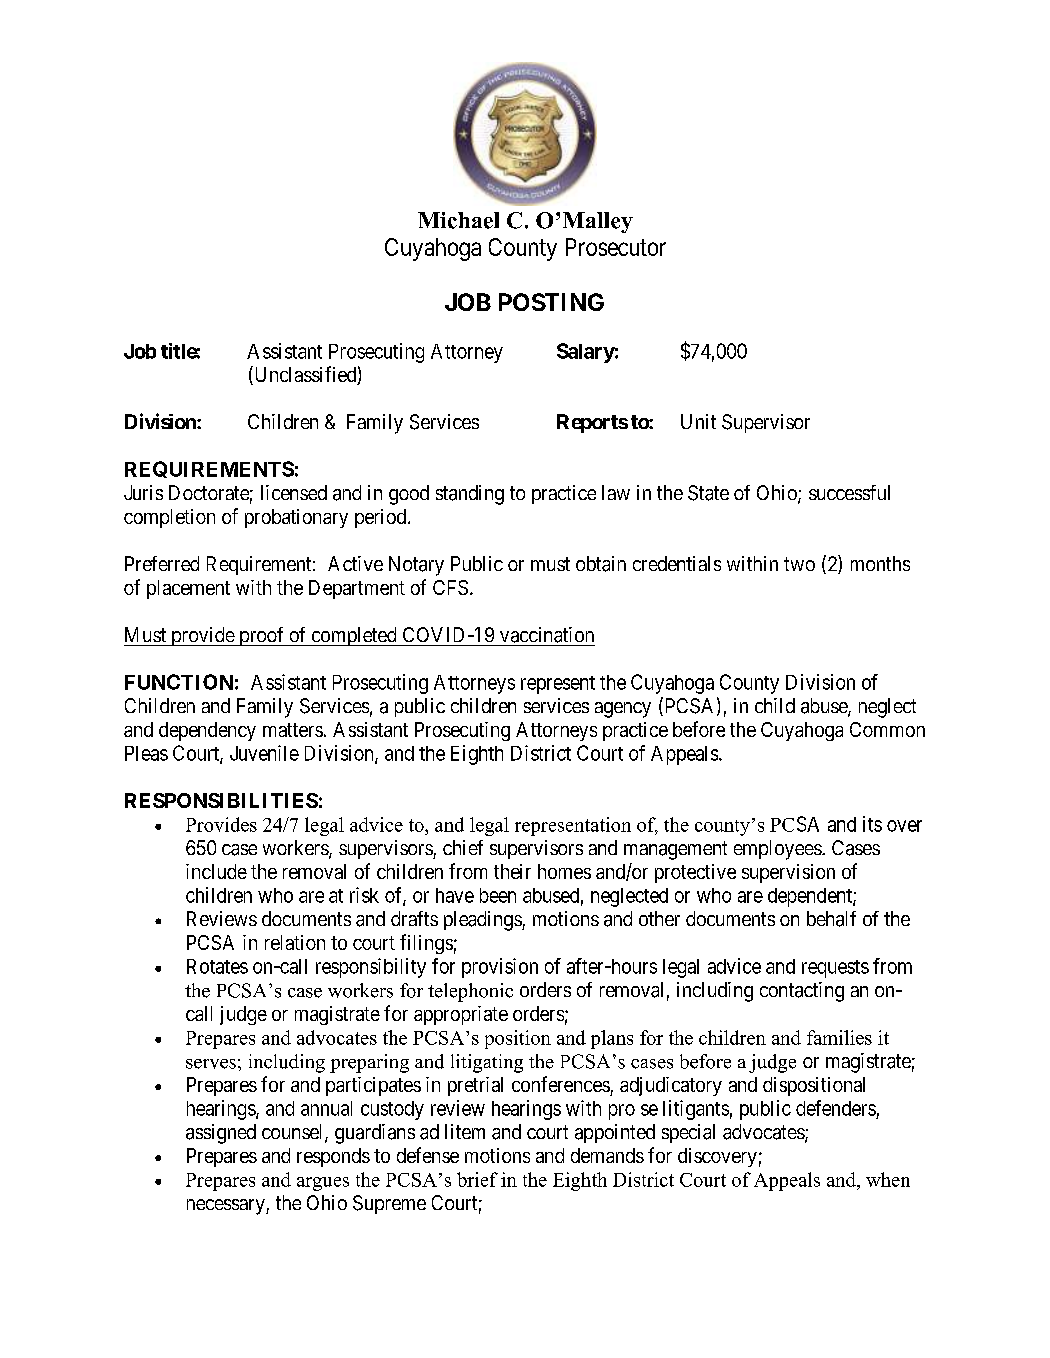  Describe the element at coordinates (512, 871) in the screenshot. I see `their` at that location.
